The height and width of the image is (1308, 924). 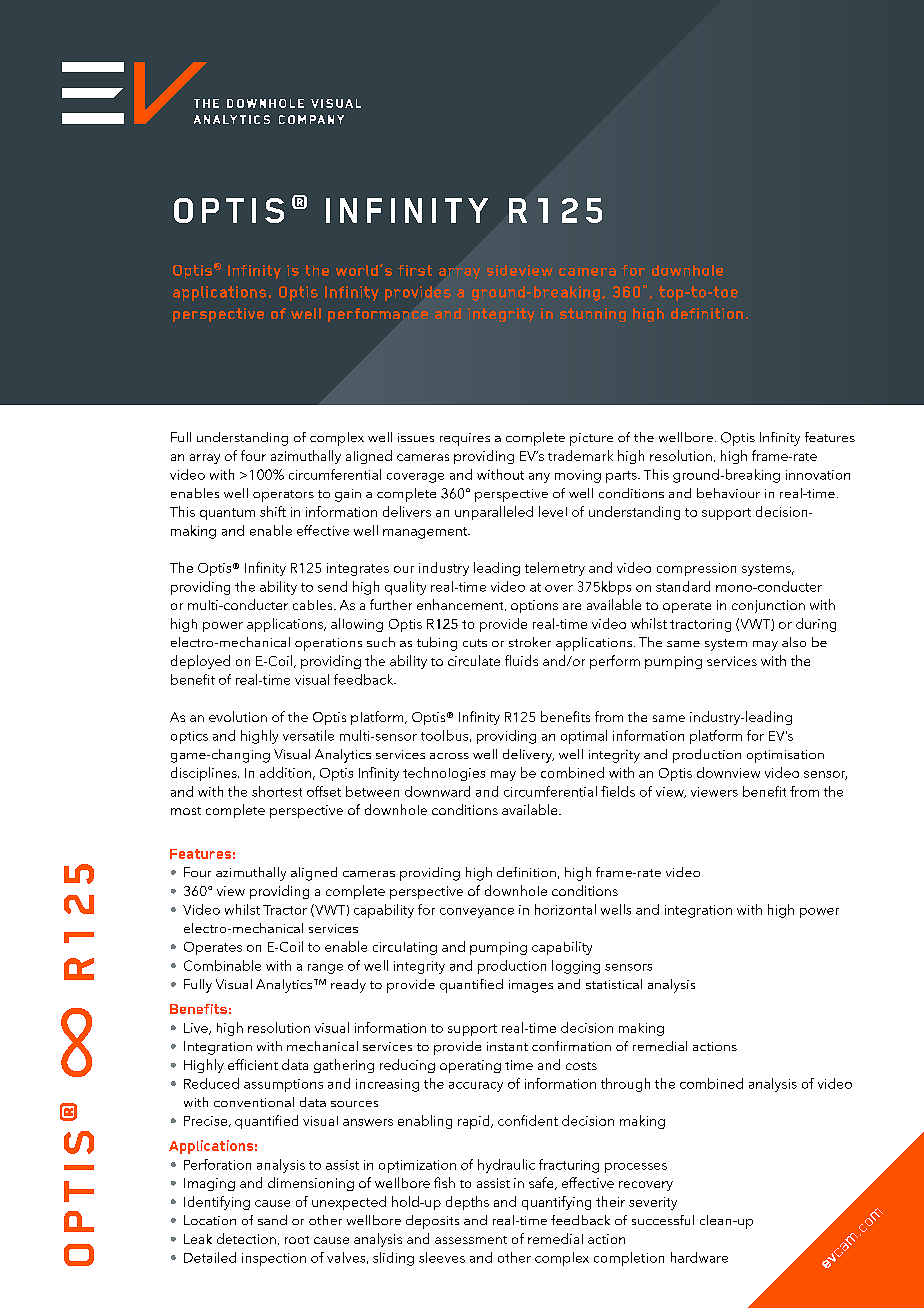 What do you see at coordinates (614, 984) in the image?
I see `statistical` at bounding box center [614, 984].
